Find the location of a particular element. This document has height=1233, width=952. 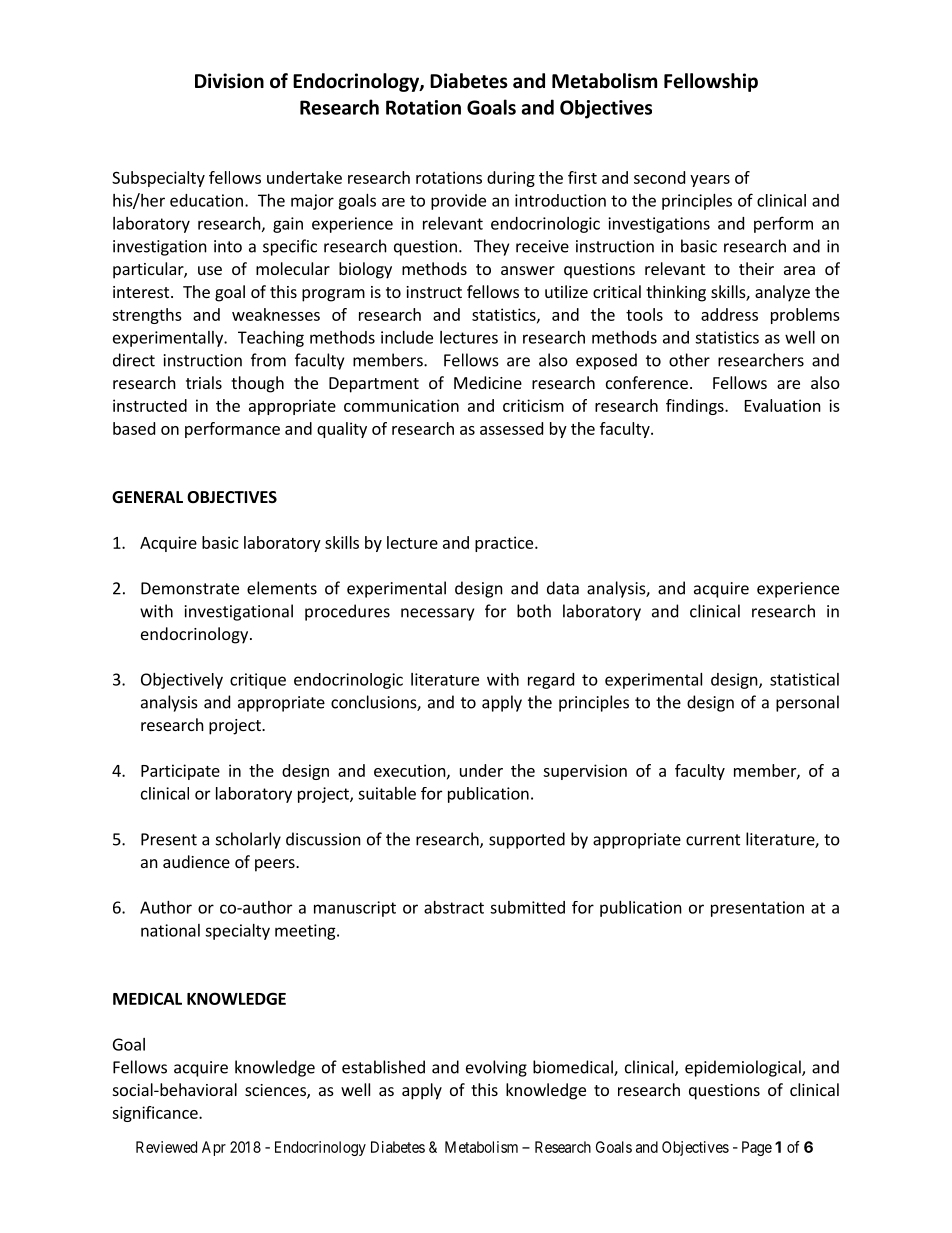

necessary is located at coordinates (437, 614).
